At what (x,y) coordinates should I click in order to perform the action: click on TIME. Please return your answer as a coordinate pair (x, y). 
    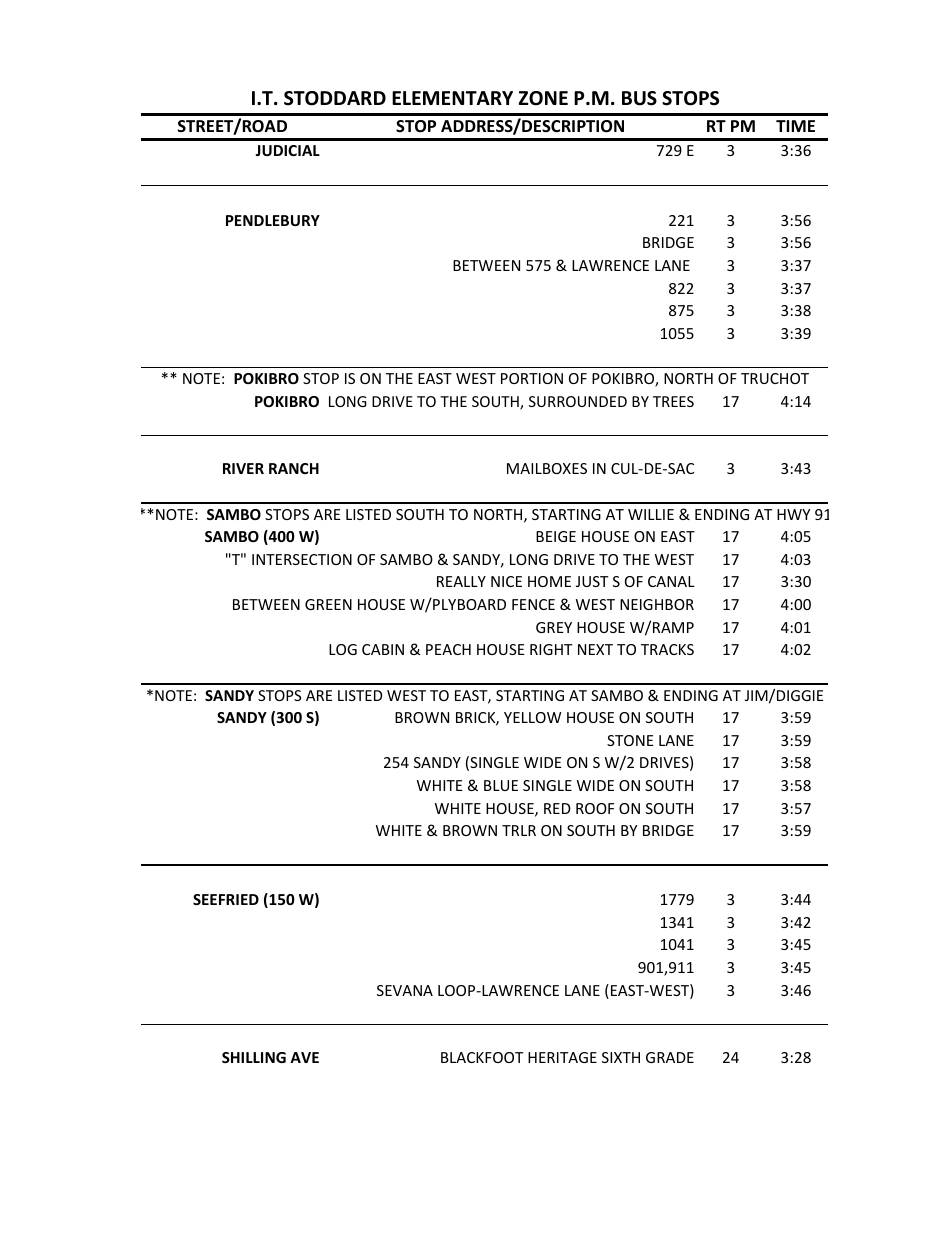
    Looking at the image, I should click on (795, 126).
